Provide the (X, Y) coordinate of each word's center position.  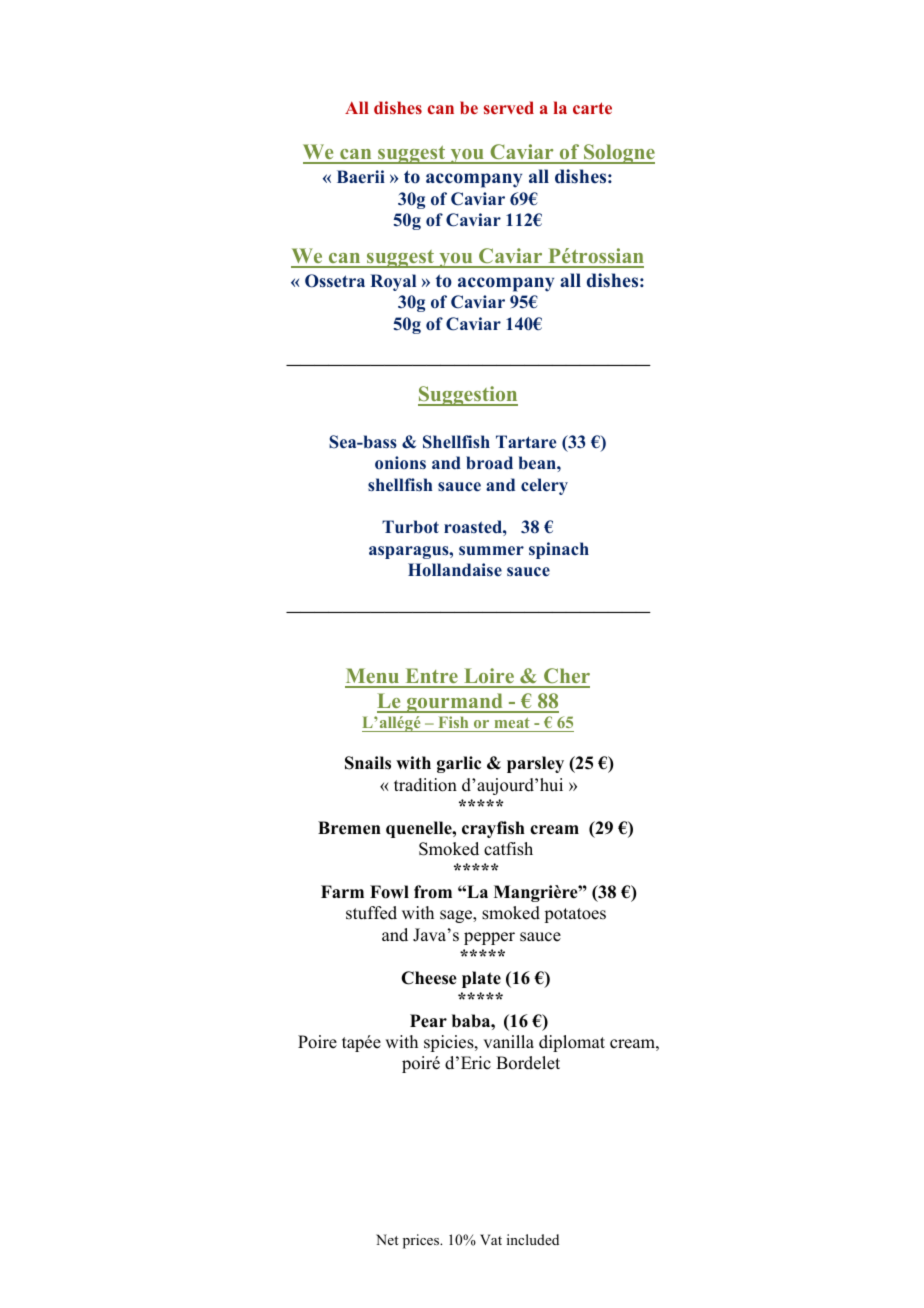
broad (489, 463)
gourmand (455, 703)
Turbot (410, 527)
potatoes (575, 915)
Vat (491, 1239)
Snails (368, 763)
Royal (393, 282)
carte (592, 108)
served (509, 107)
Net (387, 1239)
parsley (535, 764)
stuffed (371, 913)
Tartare (526, 442)
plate (481, 979)
